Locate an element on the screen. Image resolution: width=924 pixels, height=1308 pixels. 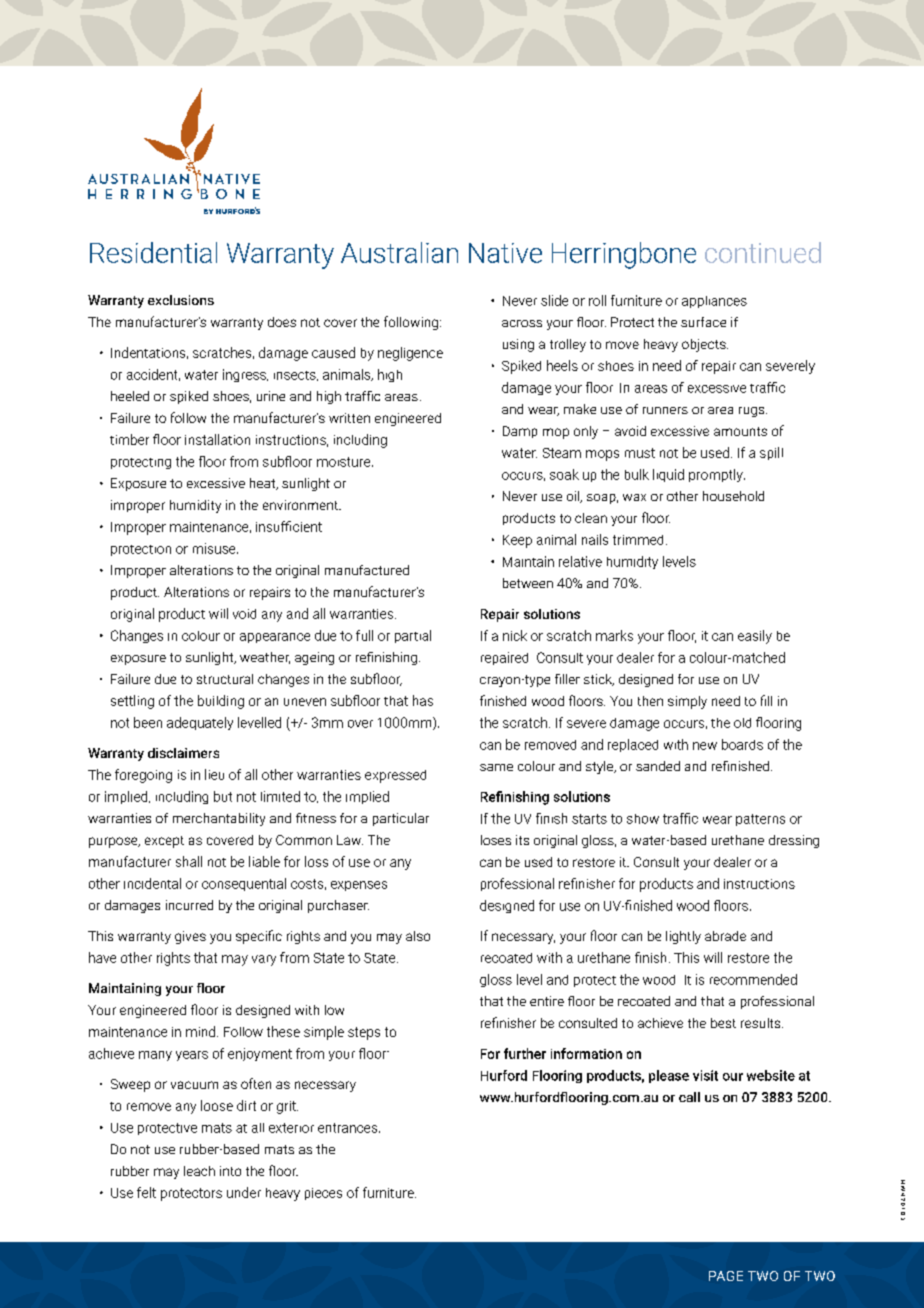
felt is located at coordinates (146, 1192).
